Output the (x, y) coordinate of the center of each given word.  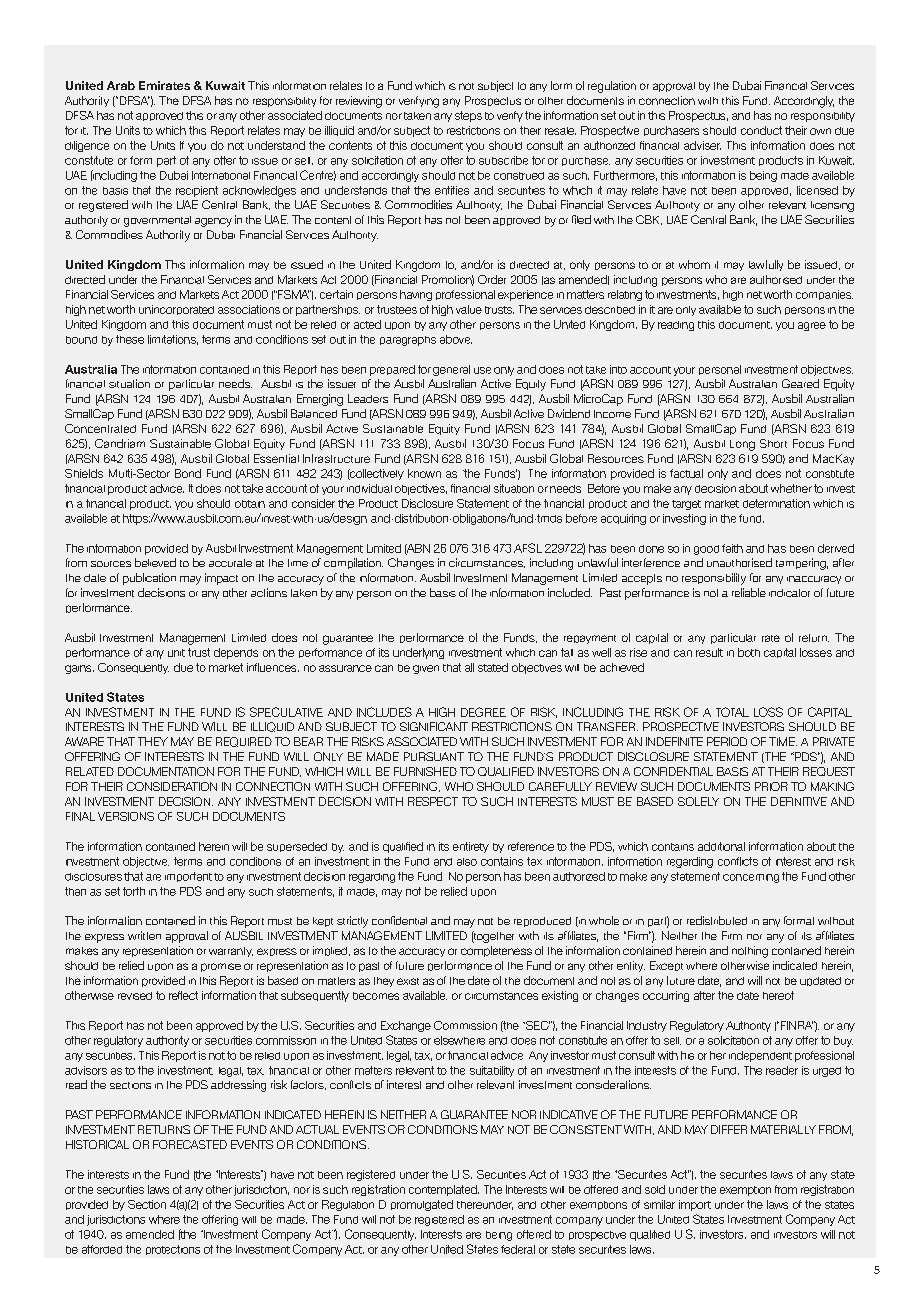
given (426, 669)
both (749, 652)
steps (468, 116)
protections (173, 1250)
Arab (121, 85)
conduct (761, 130)
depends (236, 653)
